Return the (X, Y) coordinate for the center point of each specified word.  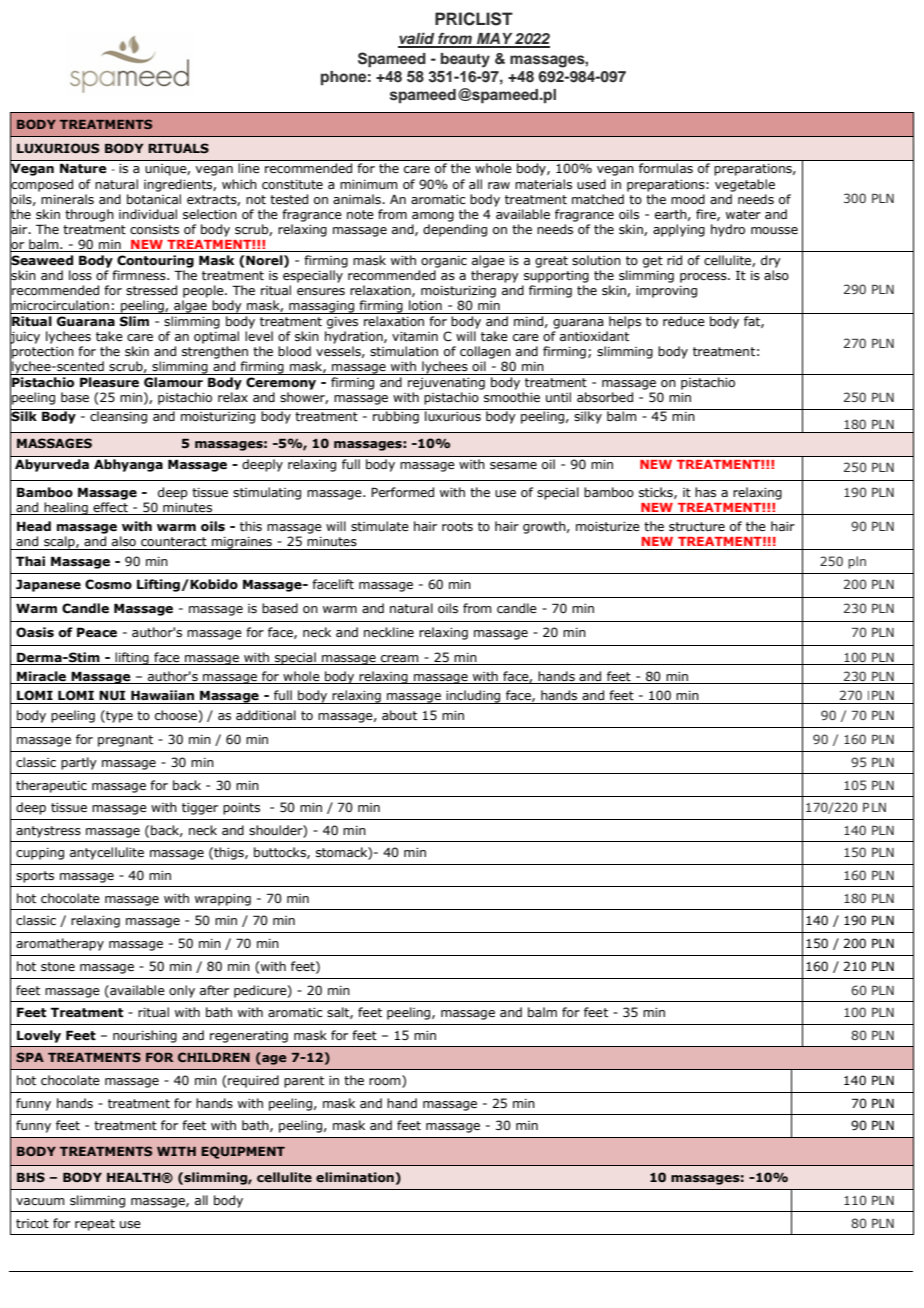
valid (417, 39)
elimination (355, 1177)
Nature (83, 168)
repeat (95, 1225)
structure (697, 526)
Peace (97, 632)
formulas (666, 168)
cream (399, 658)
